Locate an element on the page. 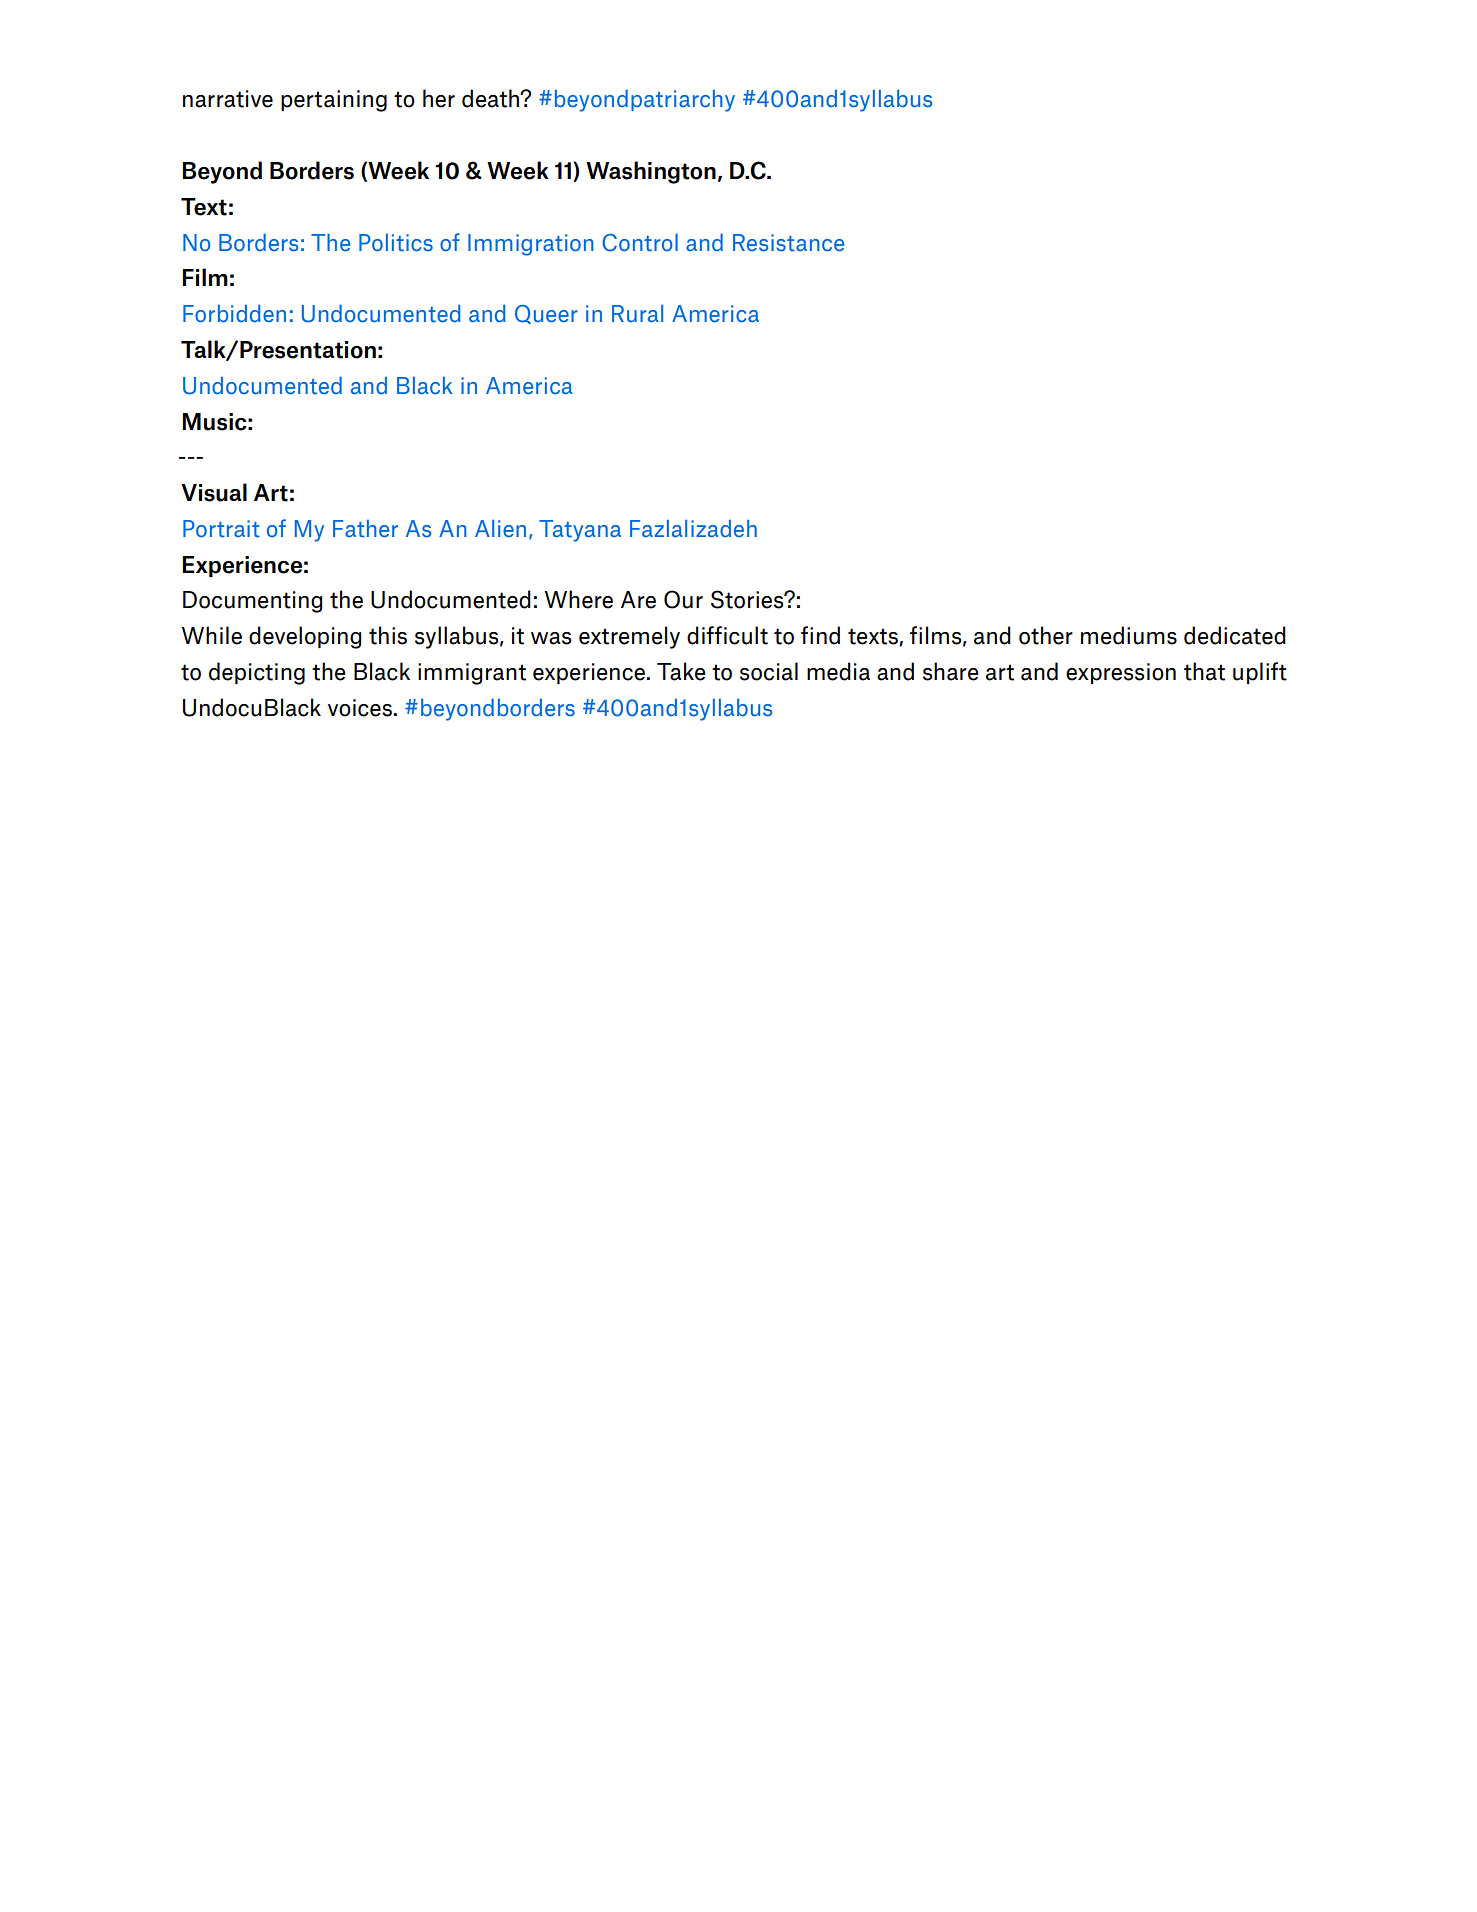  Resistance is located at coordinates (788, 243).
